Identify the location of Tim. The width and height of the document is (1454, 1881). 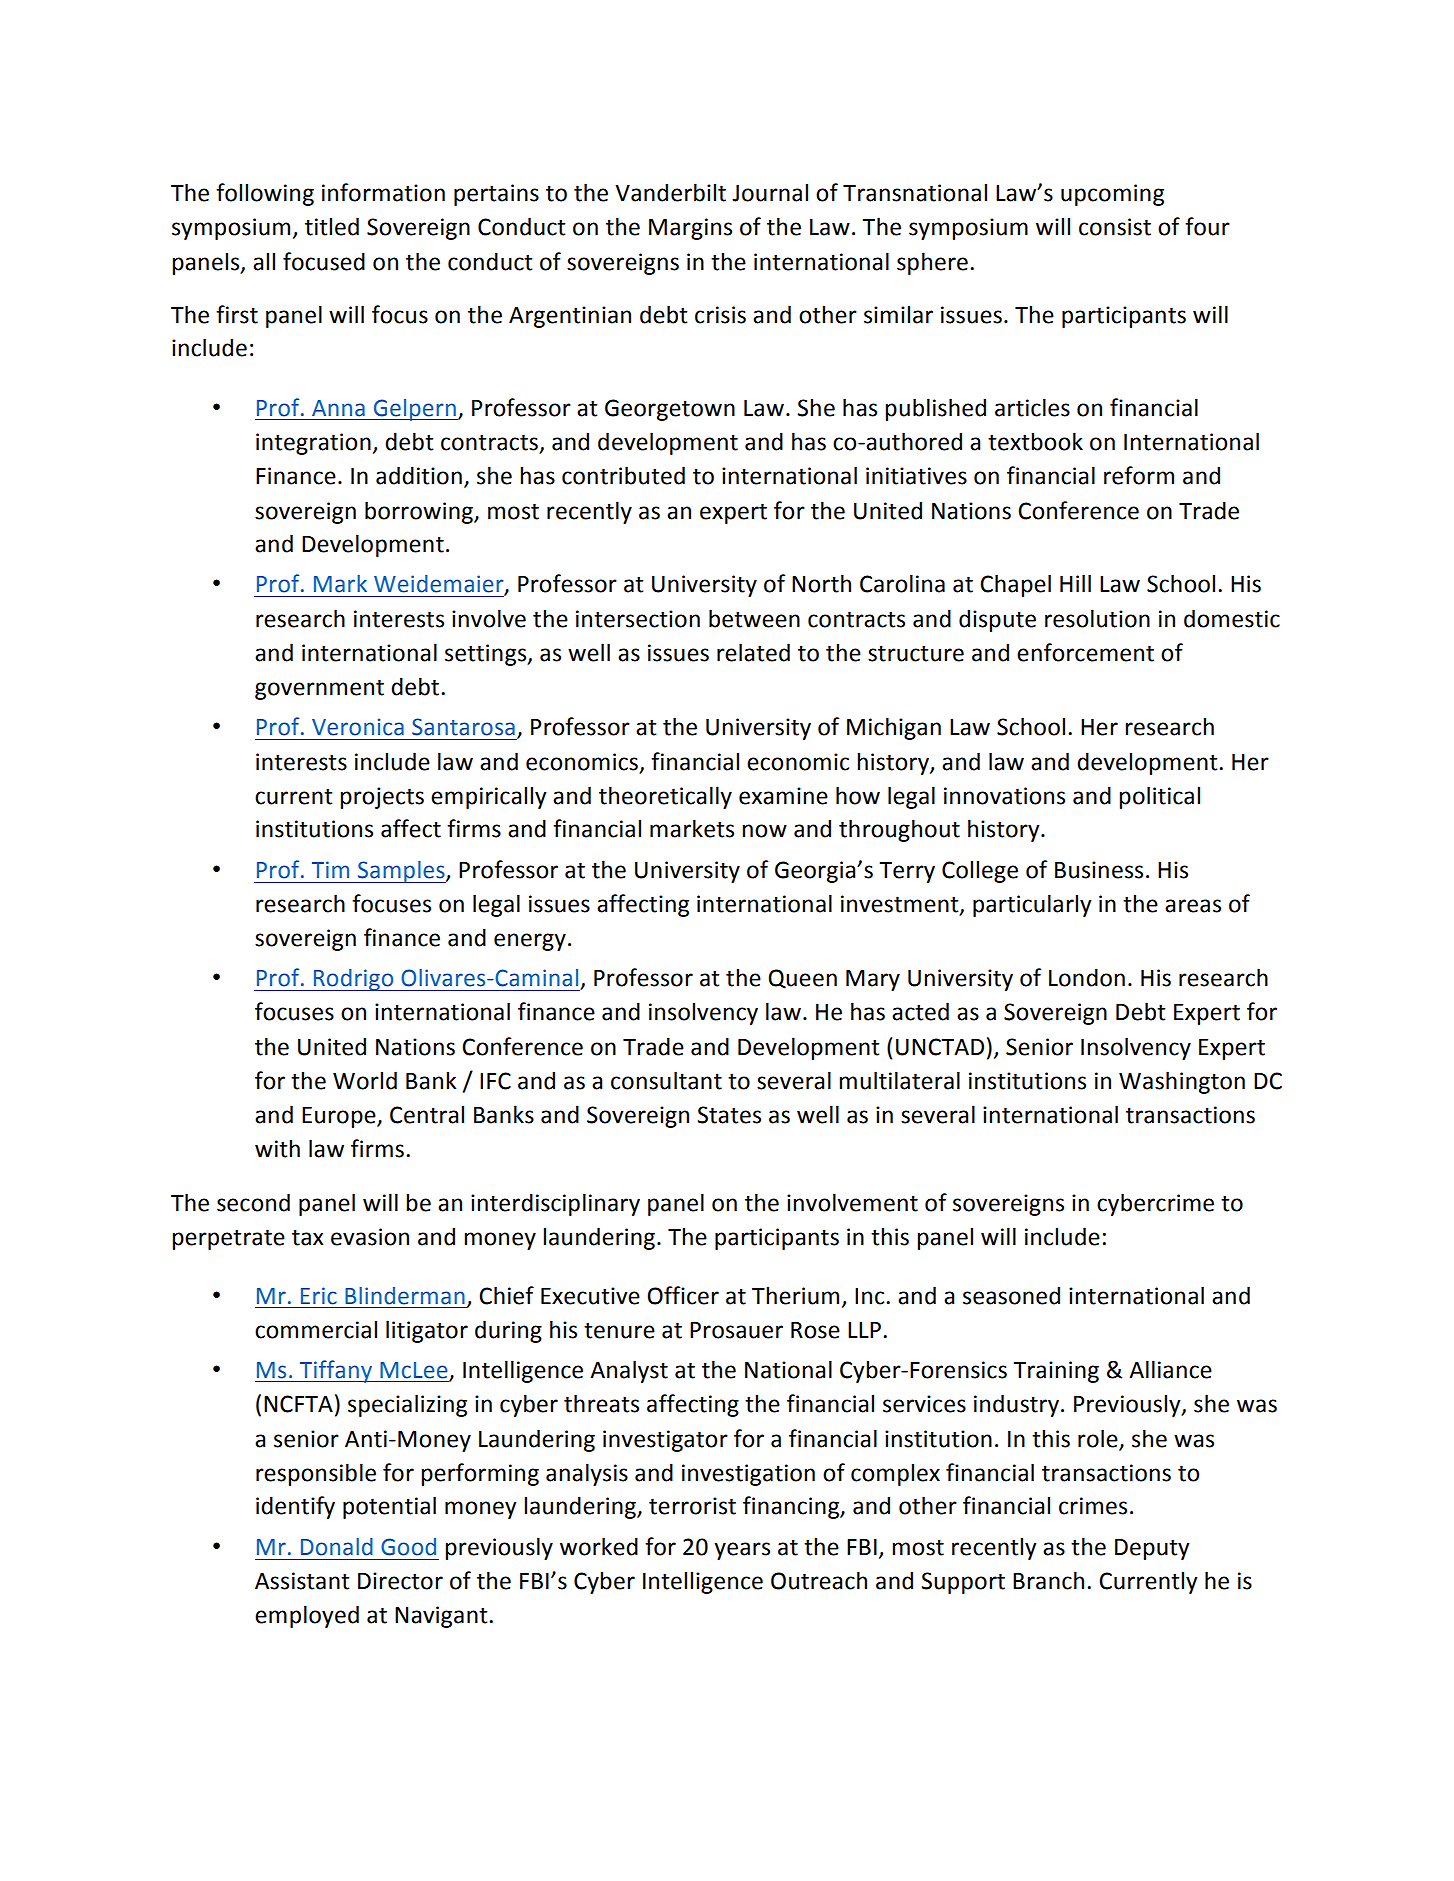
(330, 869).
